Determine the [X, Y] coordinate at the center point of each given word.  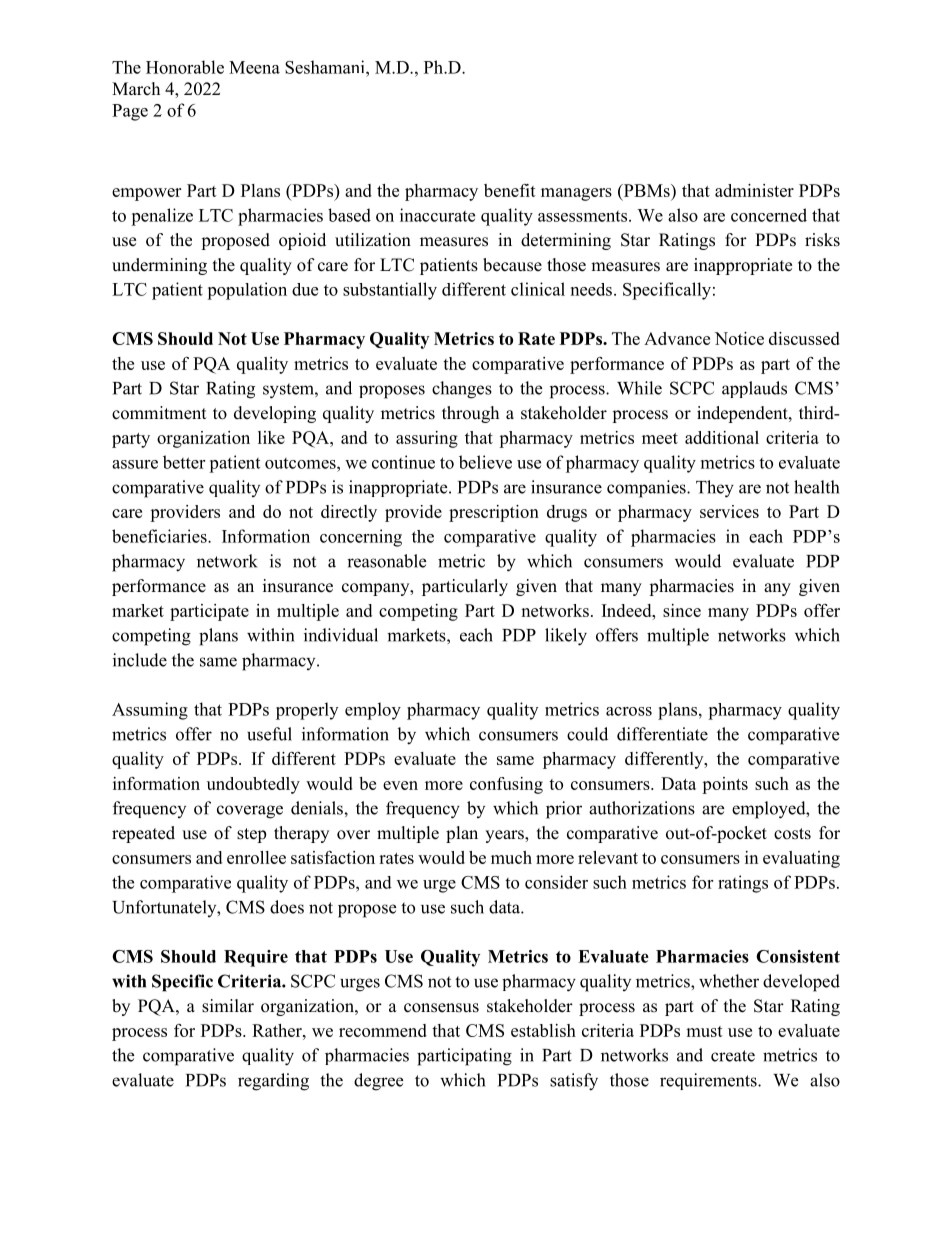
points [725, 785]
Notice [739, 338]
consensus [441, 1008]
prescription [494, 513]
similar [228, 1006]
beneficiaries [160, 536]
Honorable [185, 67]
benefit [510, 190]
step [251, 835]
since [682, 610]
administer [754, 190]
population [247, 291]
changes [462, 390]
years [505, 836]
